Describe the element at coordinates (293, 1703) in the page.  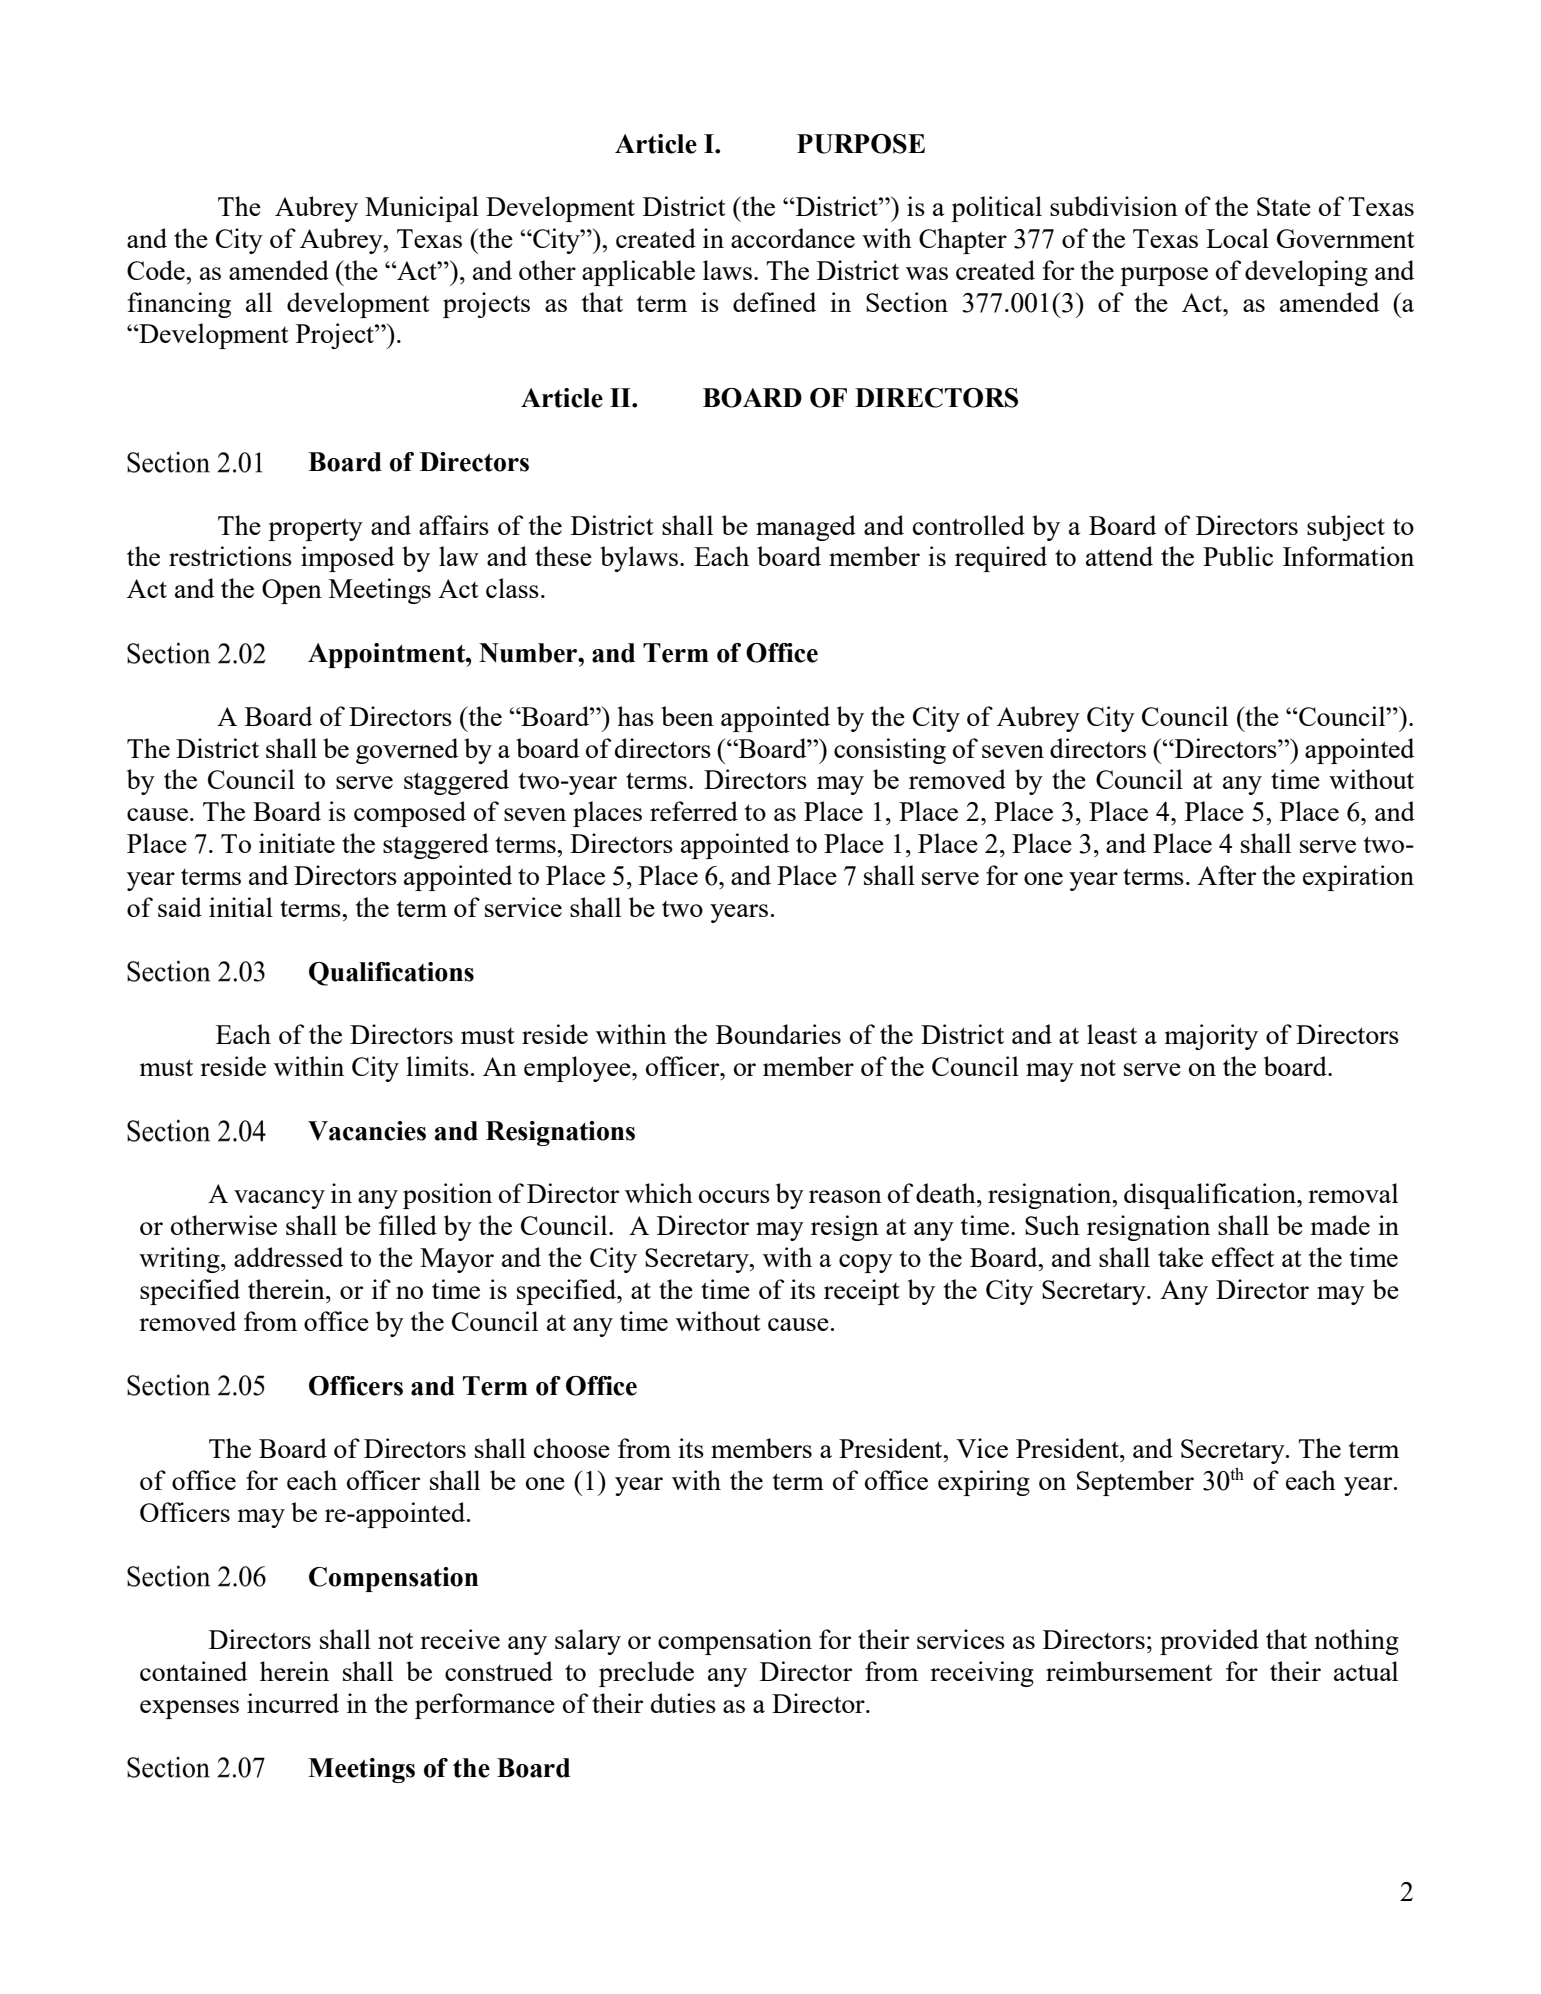
I see `incurred` at that location.
